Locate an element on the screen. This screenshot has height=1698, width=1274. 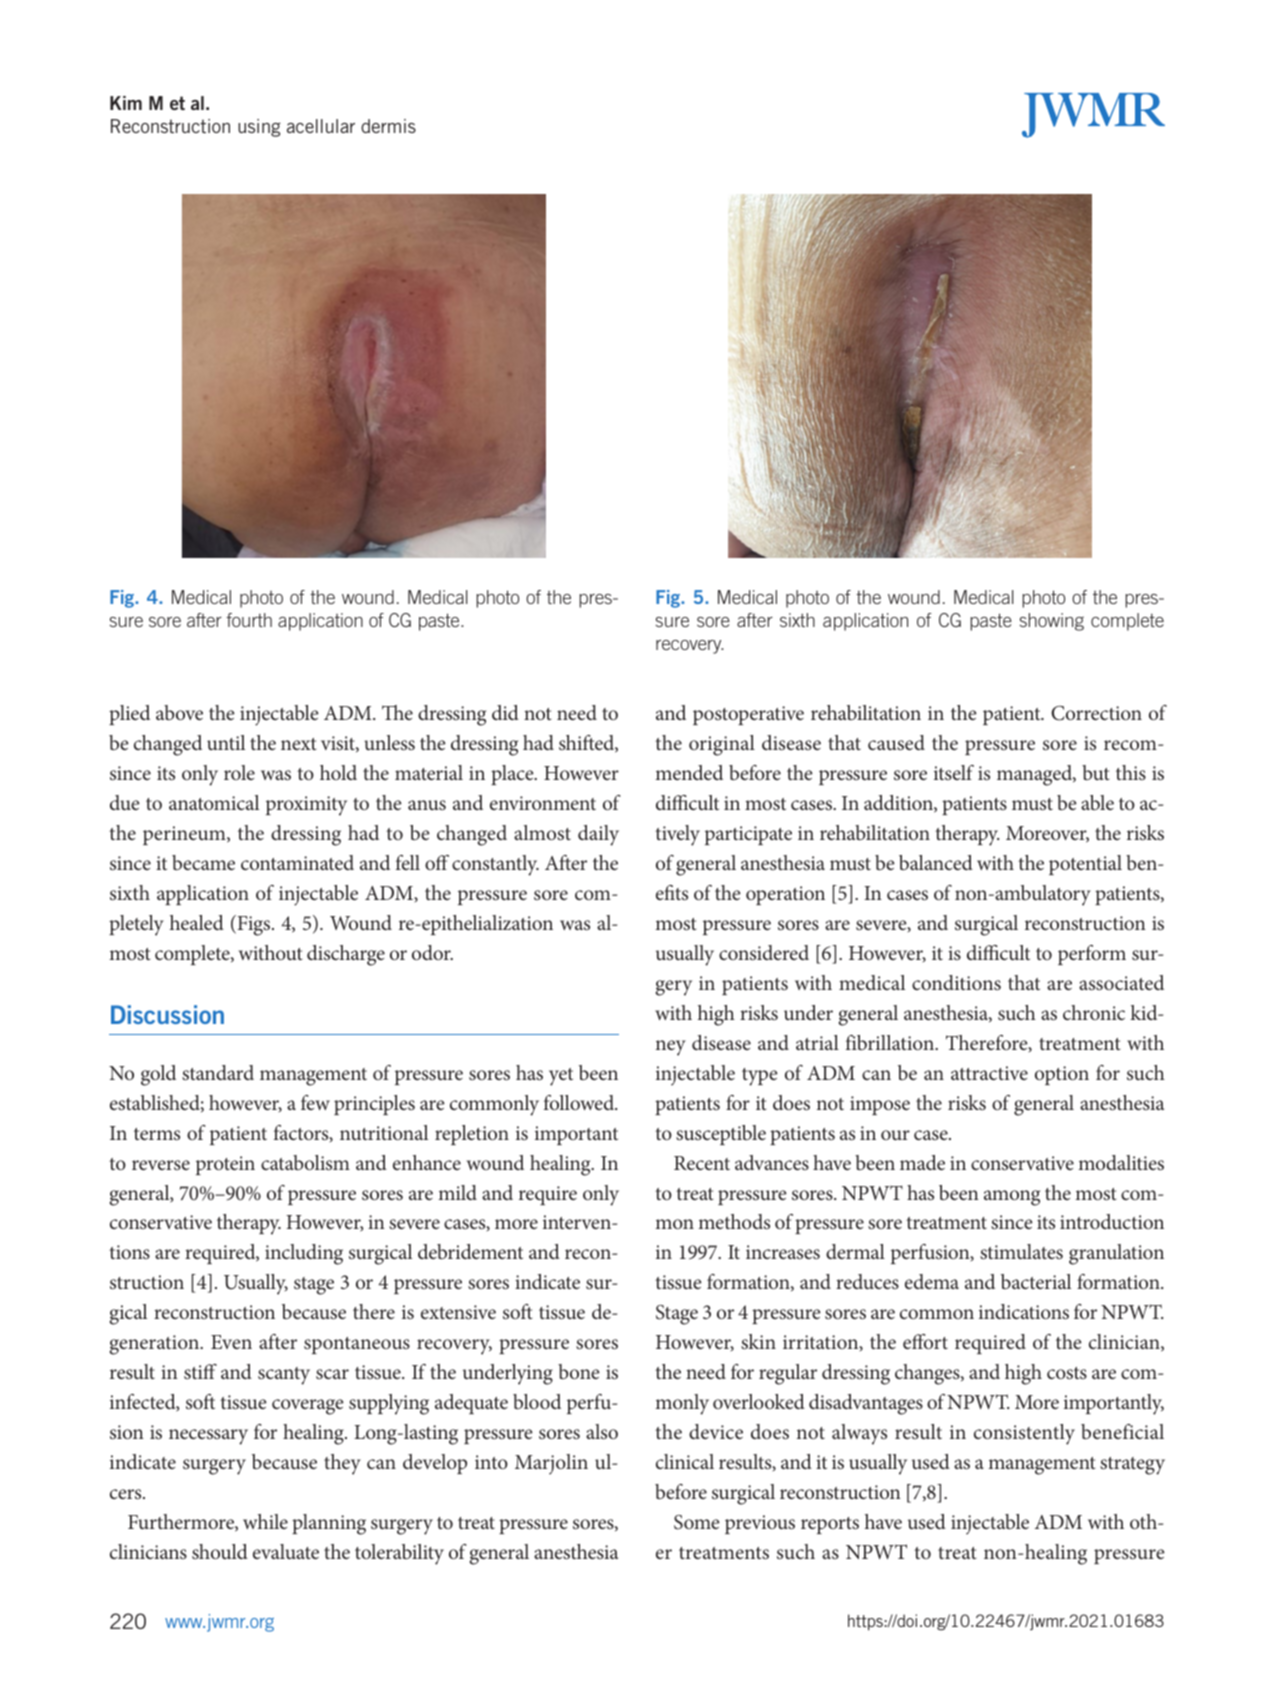
standard is located at coordinates (218, 1072).
